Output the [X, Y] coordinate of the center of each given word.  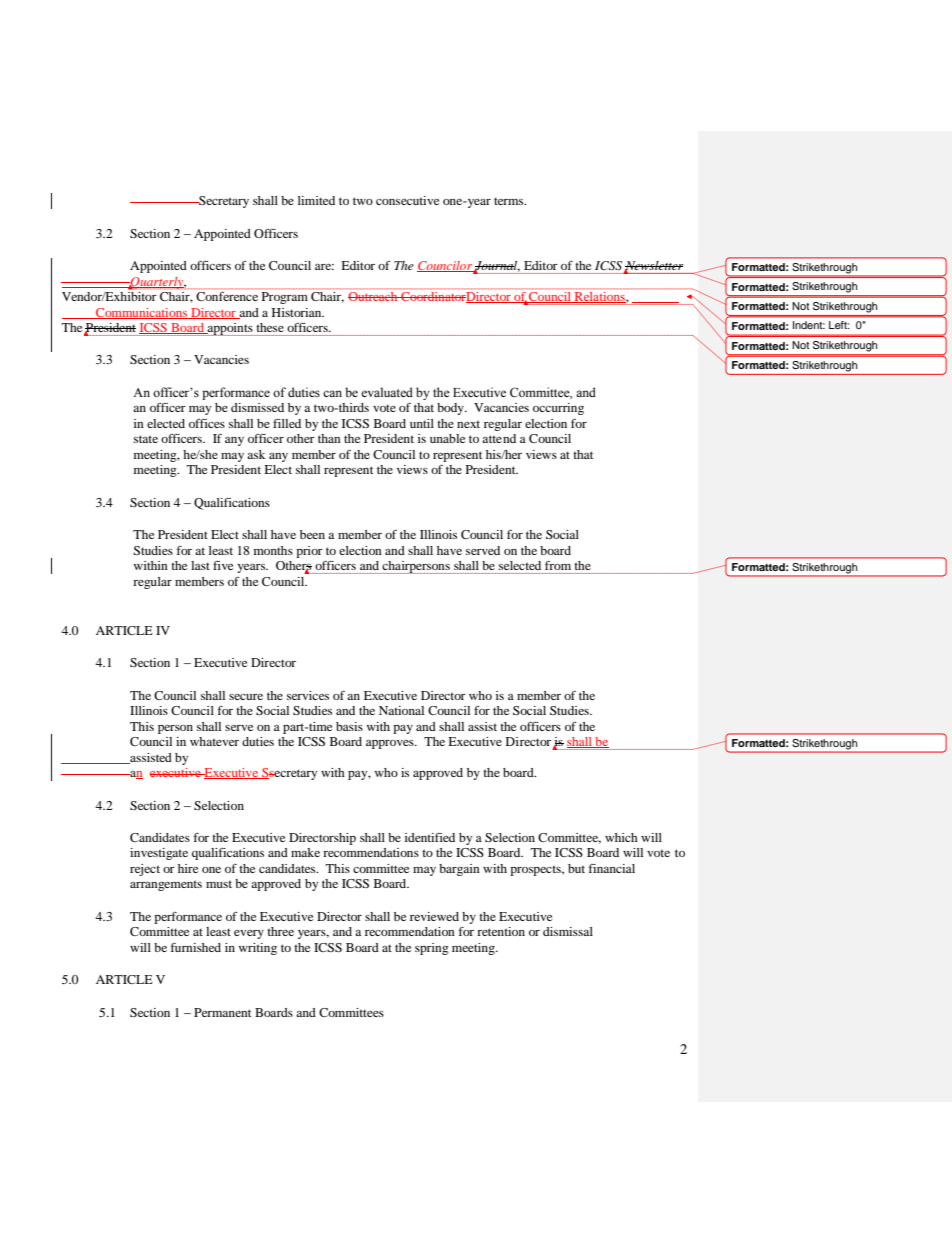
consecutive [407, 200]
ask [256, 454]
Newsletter [654, 267]
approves [391, 744]
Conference [227, 296]
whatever [214, 741]
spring [432, 949]
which [621, 837]
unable [447, 438]
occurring [558, 409]
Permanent [222, 1012]
